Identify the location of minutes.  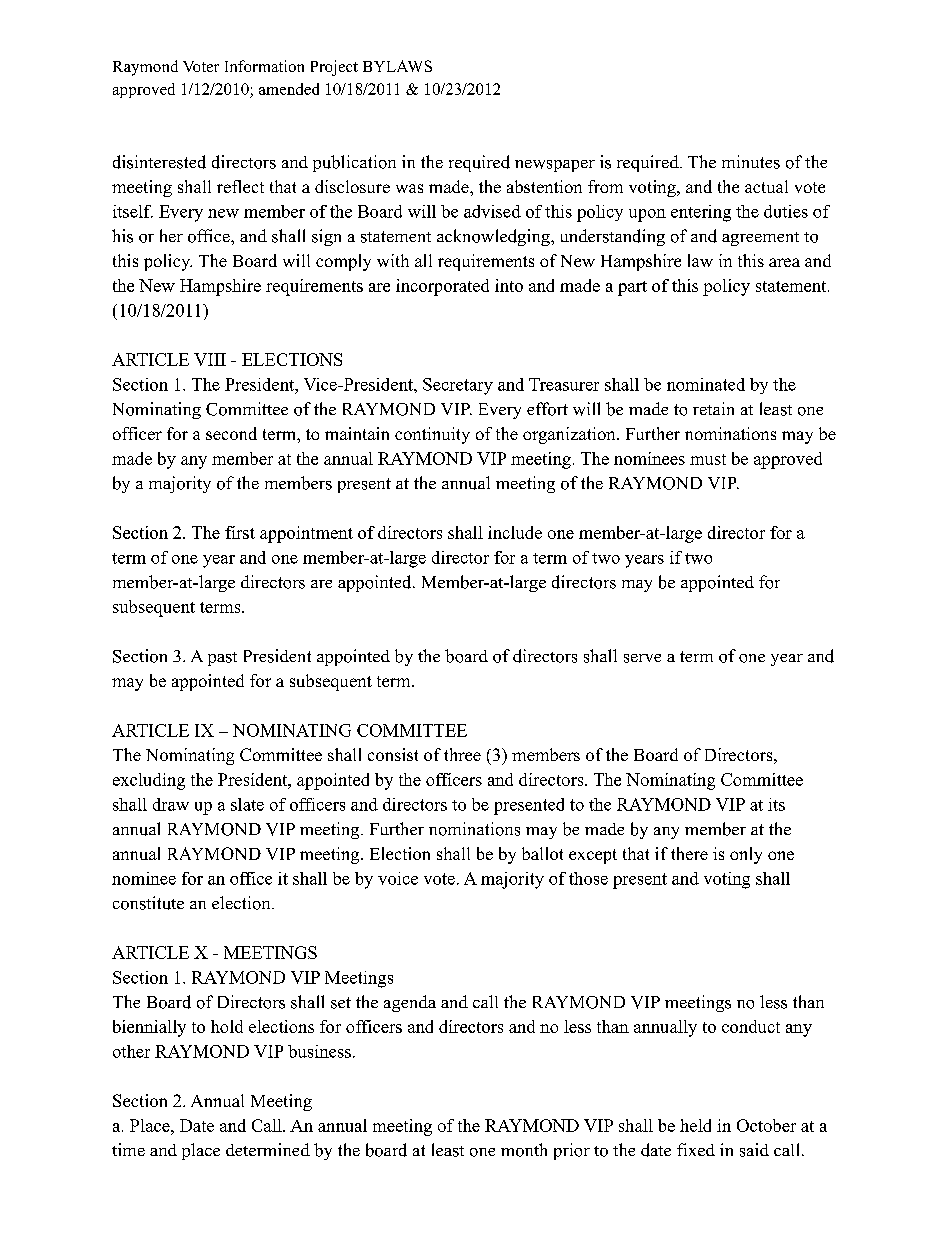
(751, 162).
